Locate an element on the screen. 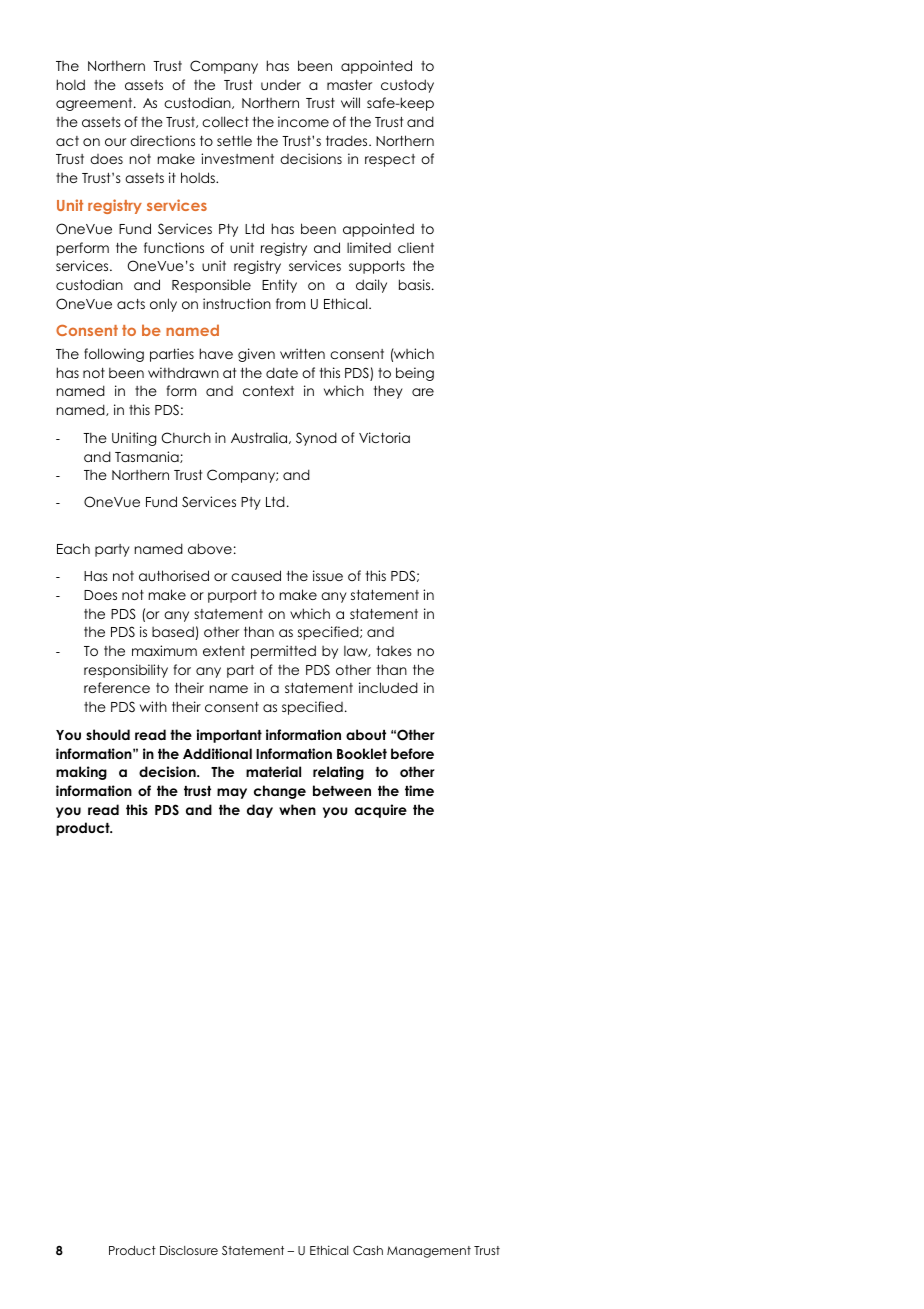 The width and height of the screenshot is (924, 1309). acquire is located at coordinates (381, 811).
